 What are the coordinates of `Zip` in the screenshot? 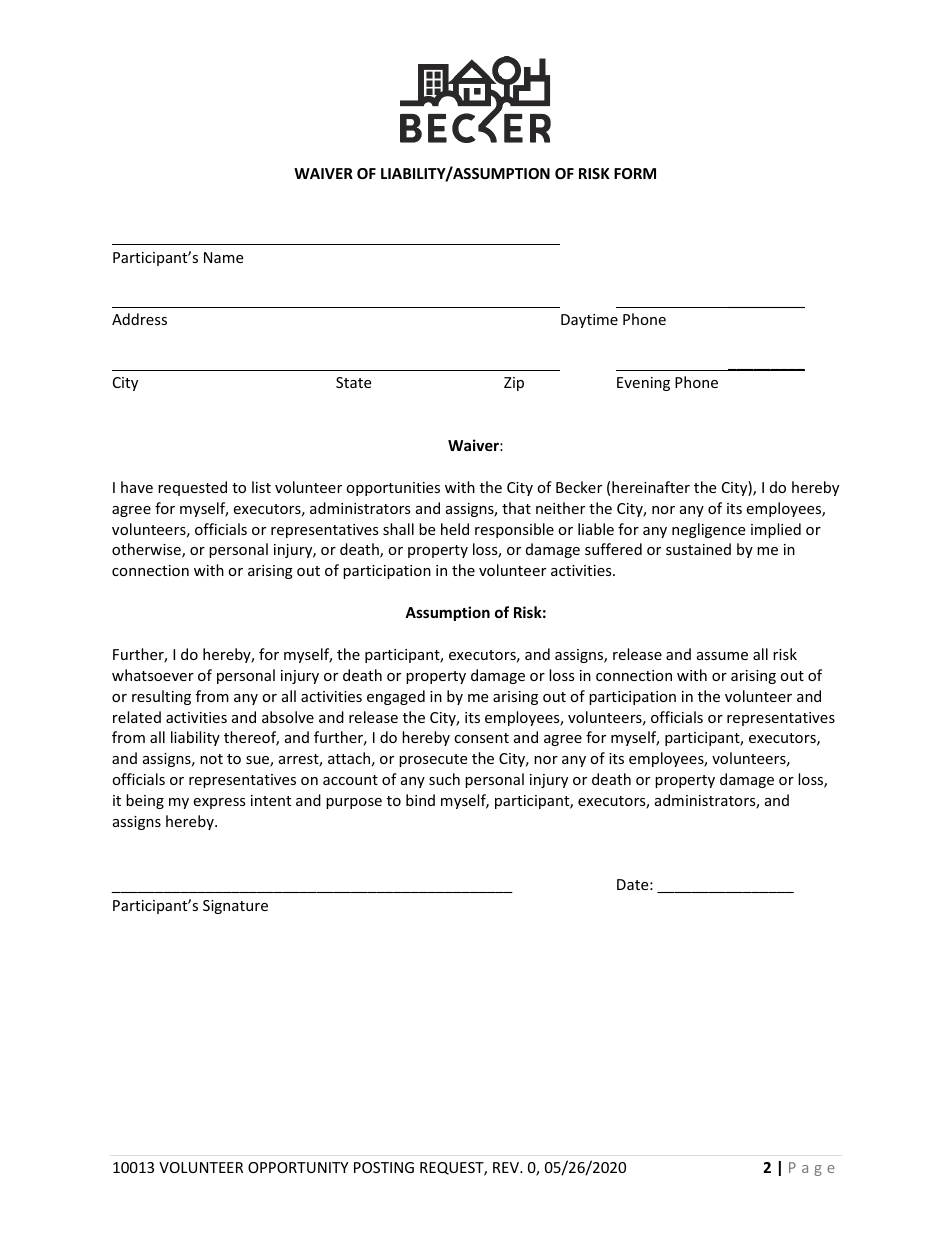 It's located at (514, 384).
